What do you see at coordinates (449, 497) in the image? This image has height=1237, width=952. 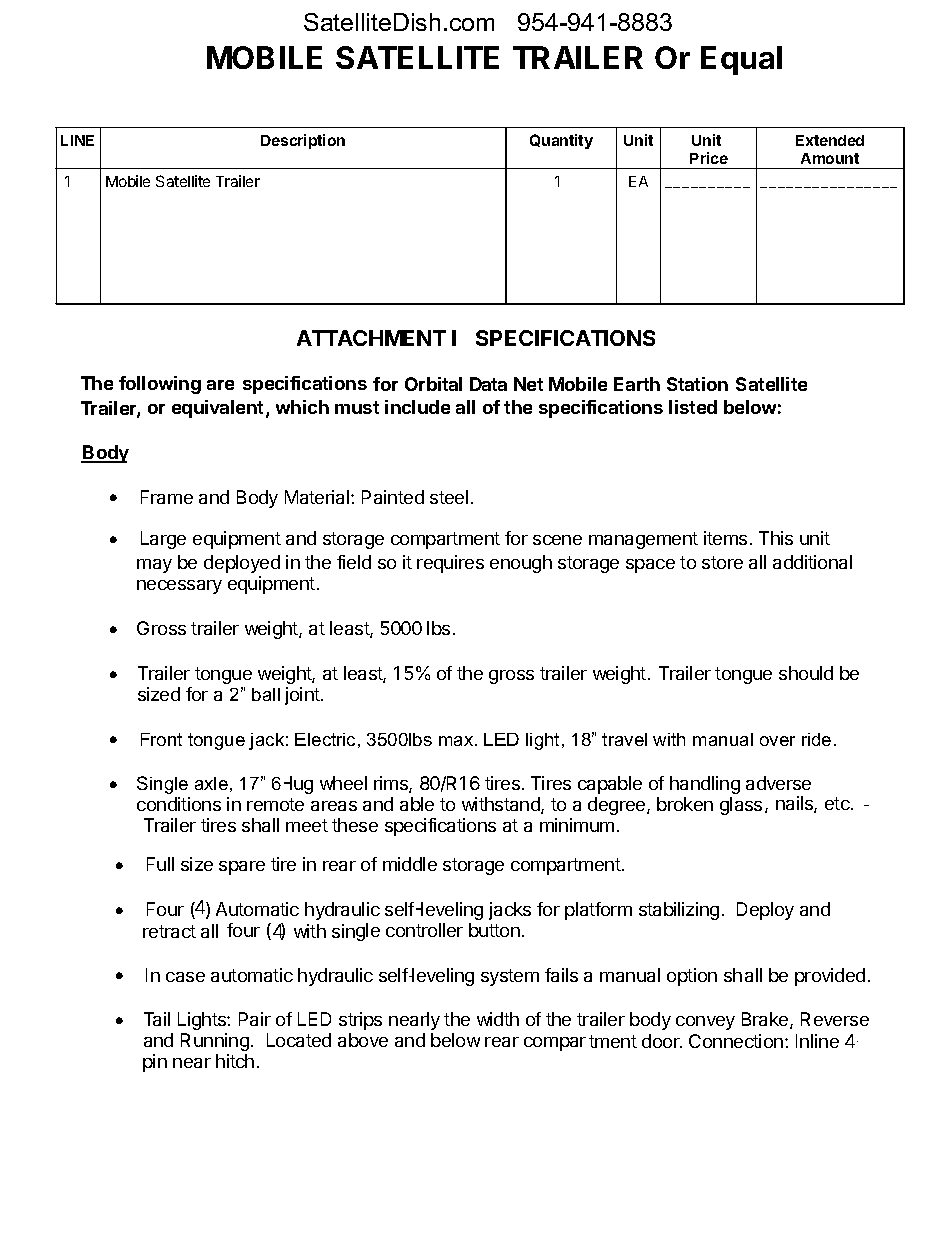 I see `steel` at bounding box center [449, 497].
